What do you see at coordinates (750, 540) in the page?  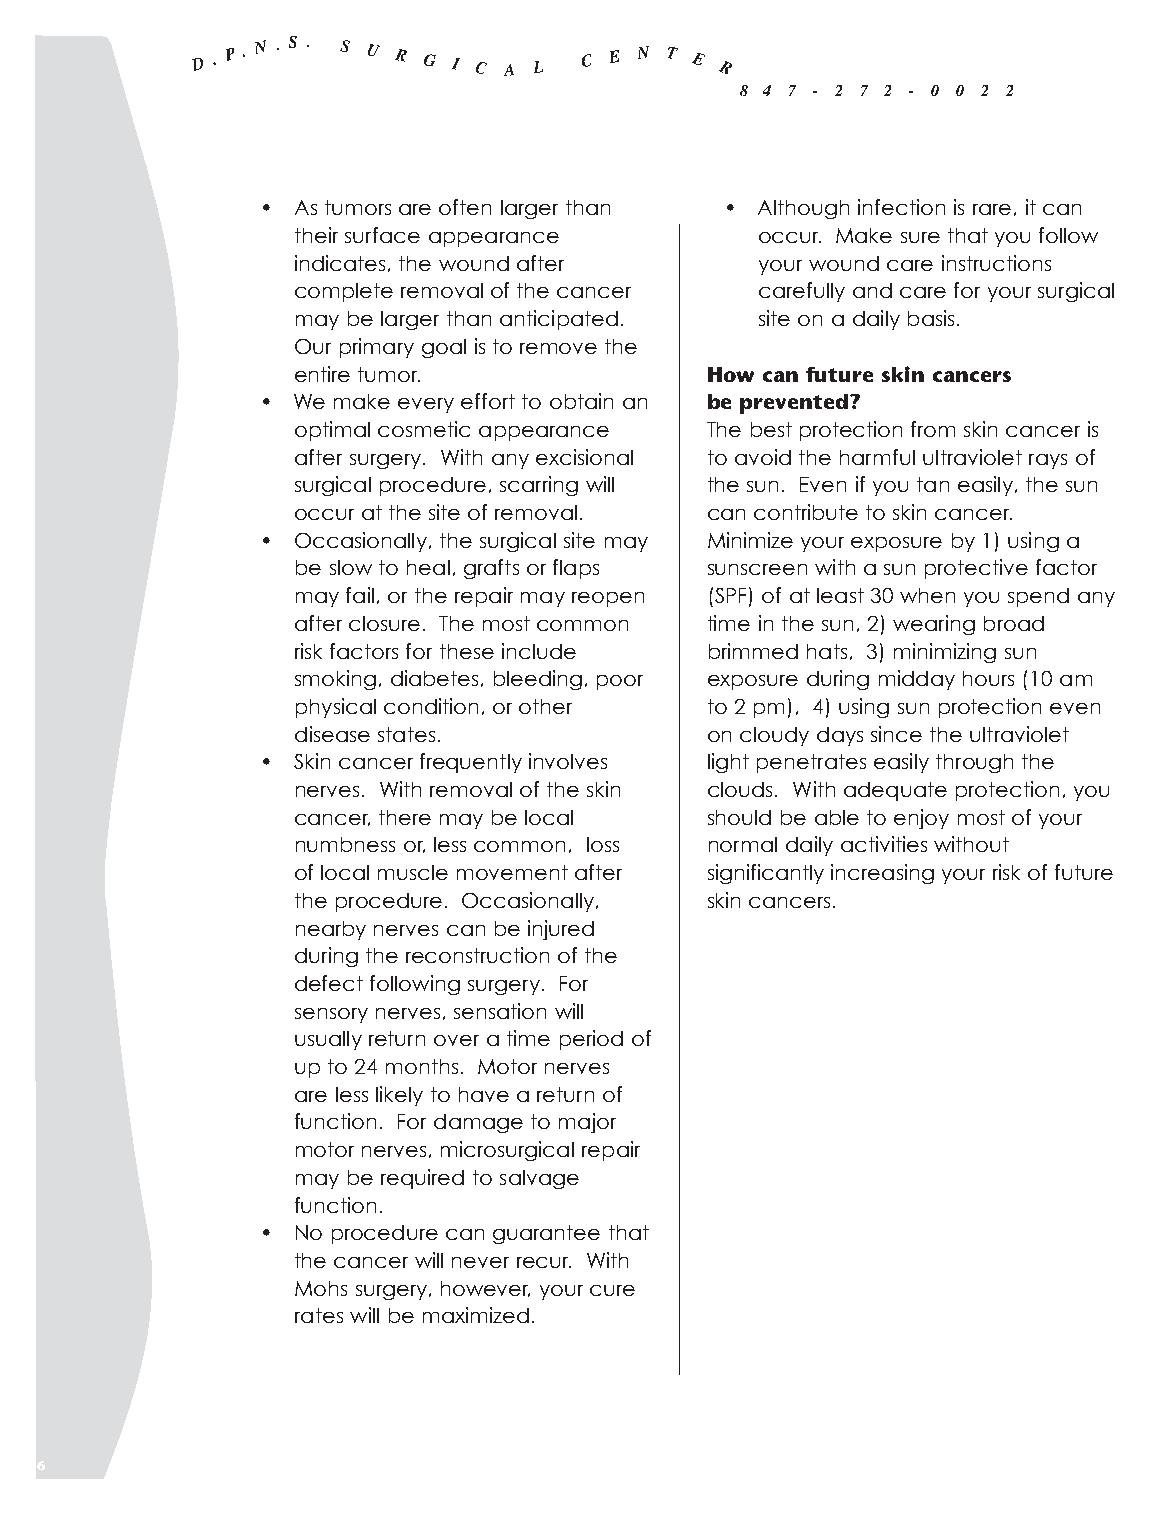 I see `Minimize` at bounding box center [750, 540].
